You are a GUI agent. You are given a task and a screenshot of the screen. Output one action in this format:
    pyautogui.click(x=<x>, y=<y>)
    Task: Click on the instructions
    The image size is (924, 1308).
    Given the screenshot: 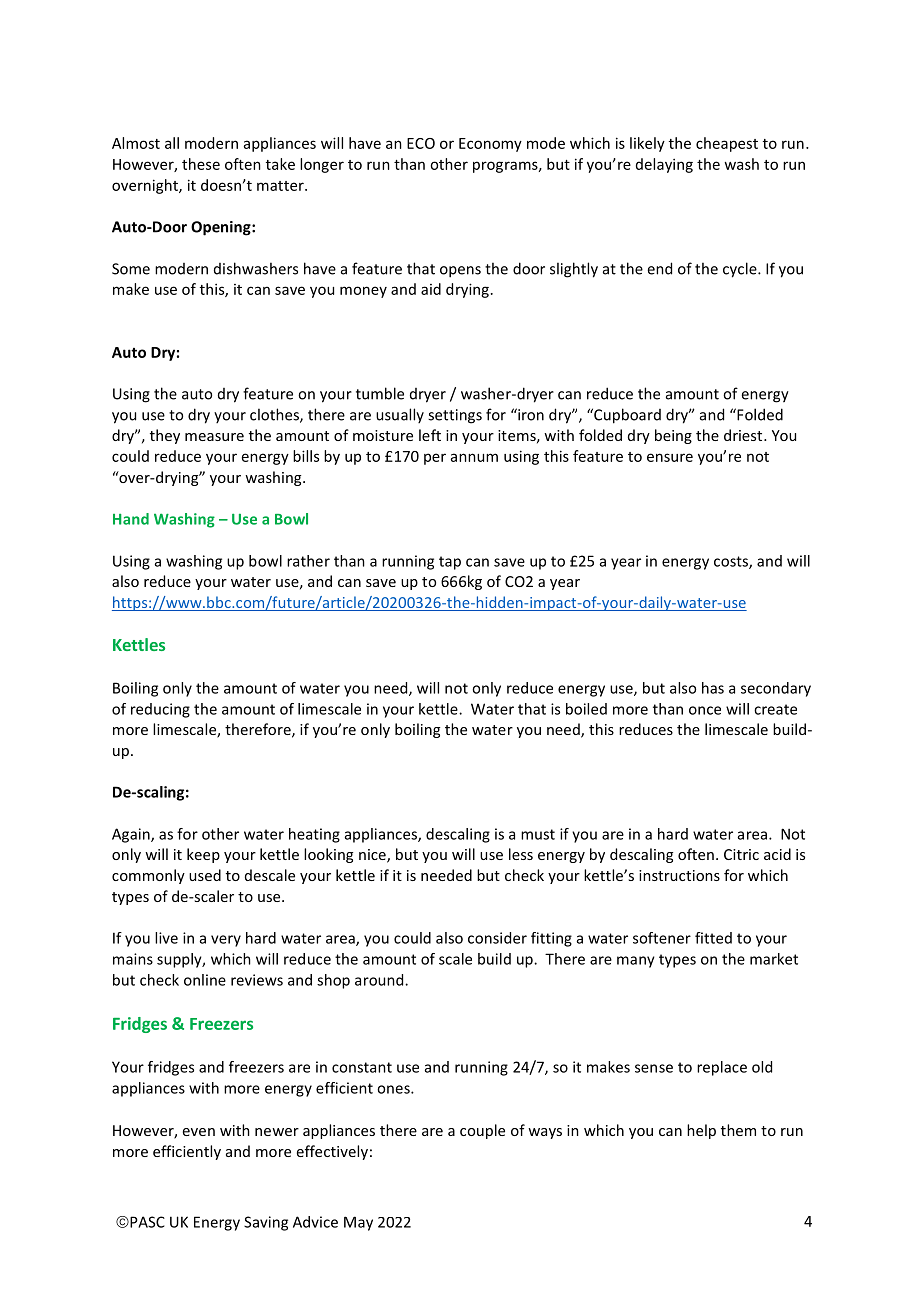 What is the action you would take?
    pyautogui.click(x=679, y=875)
